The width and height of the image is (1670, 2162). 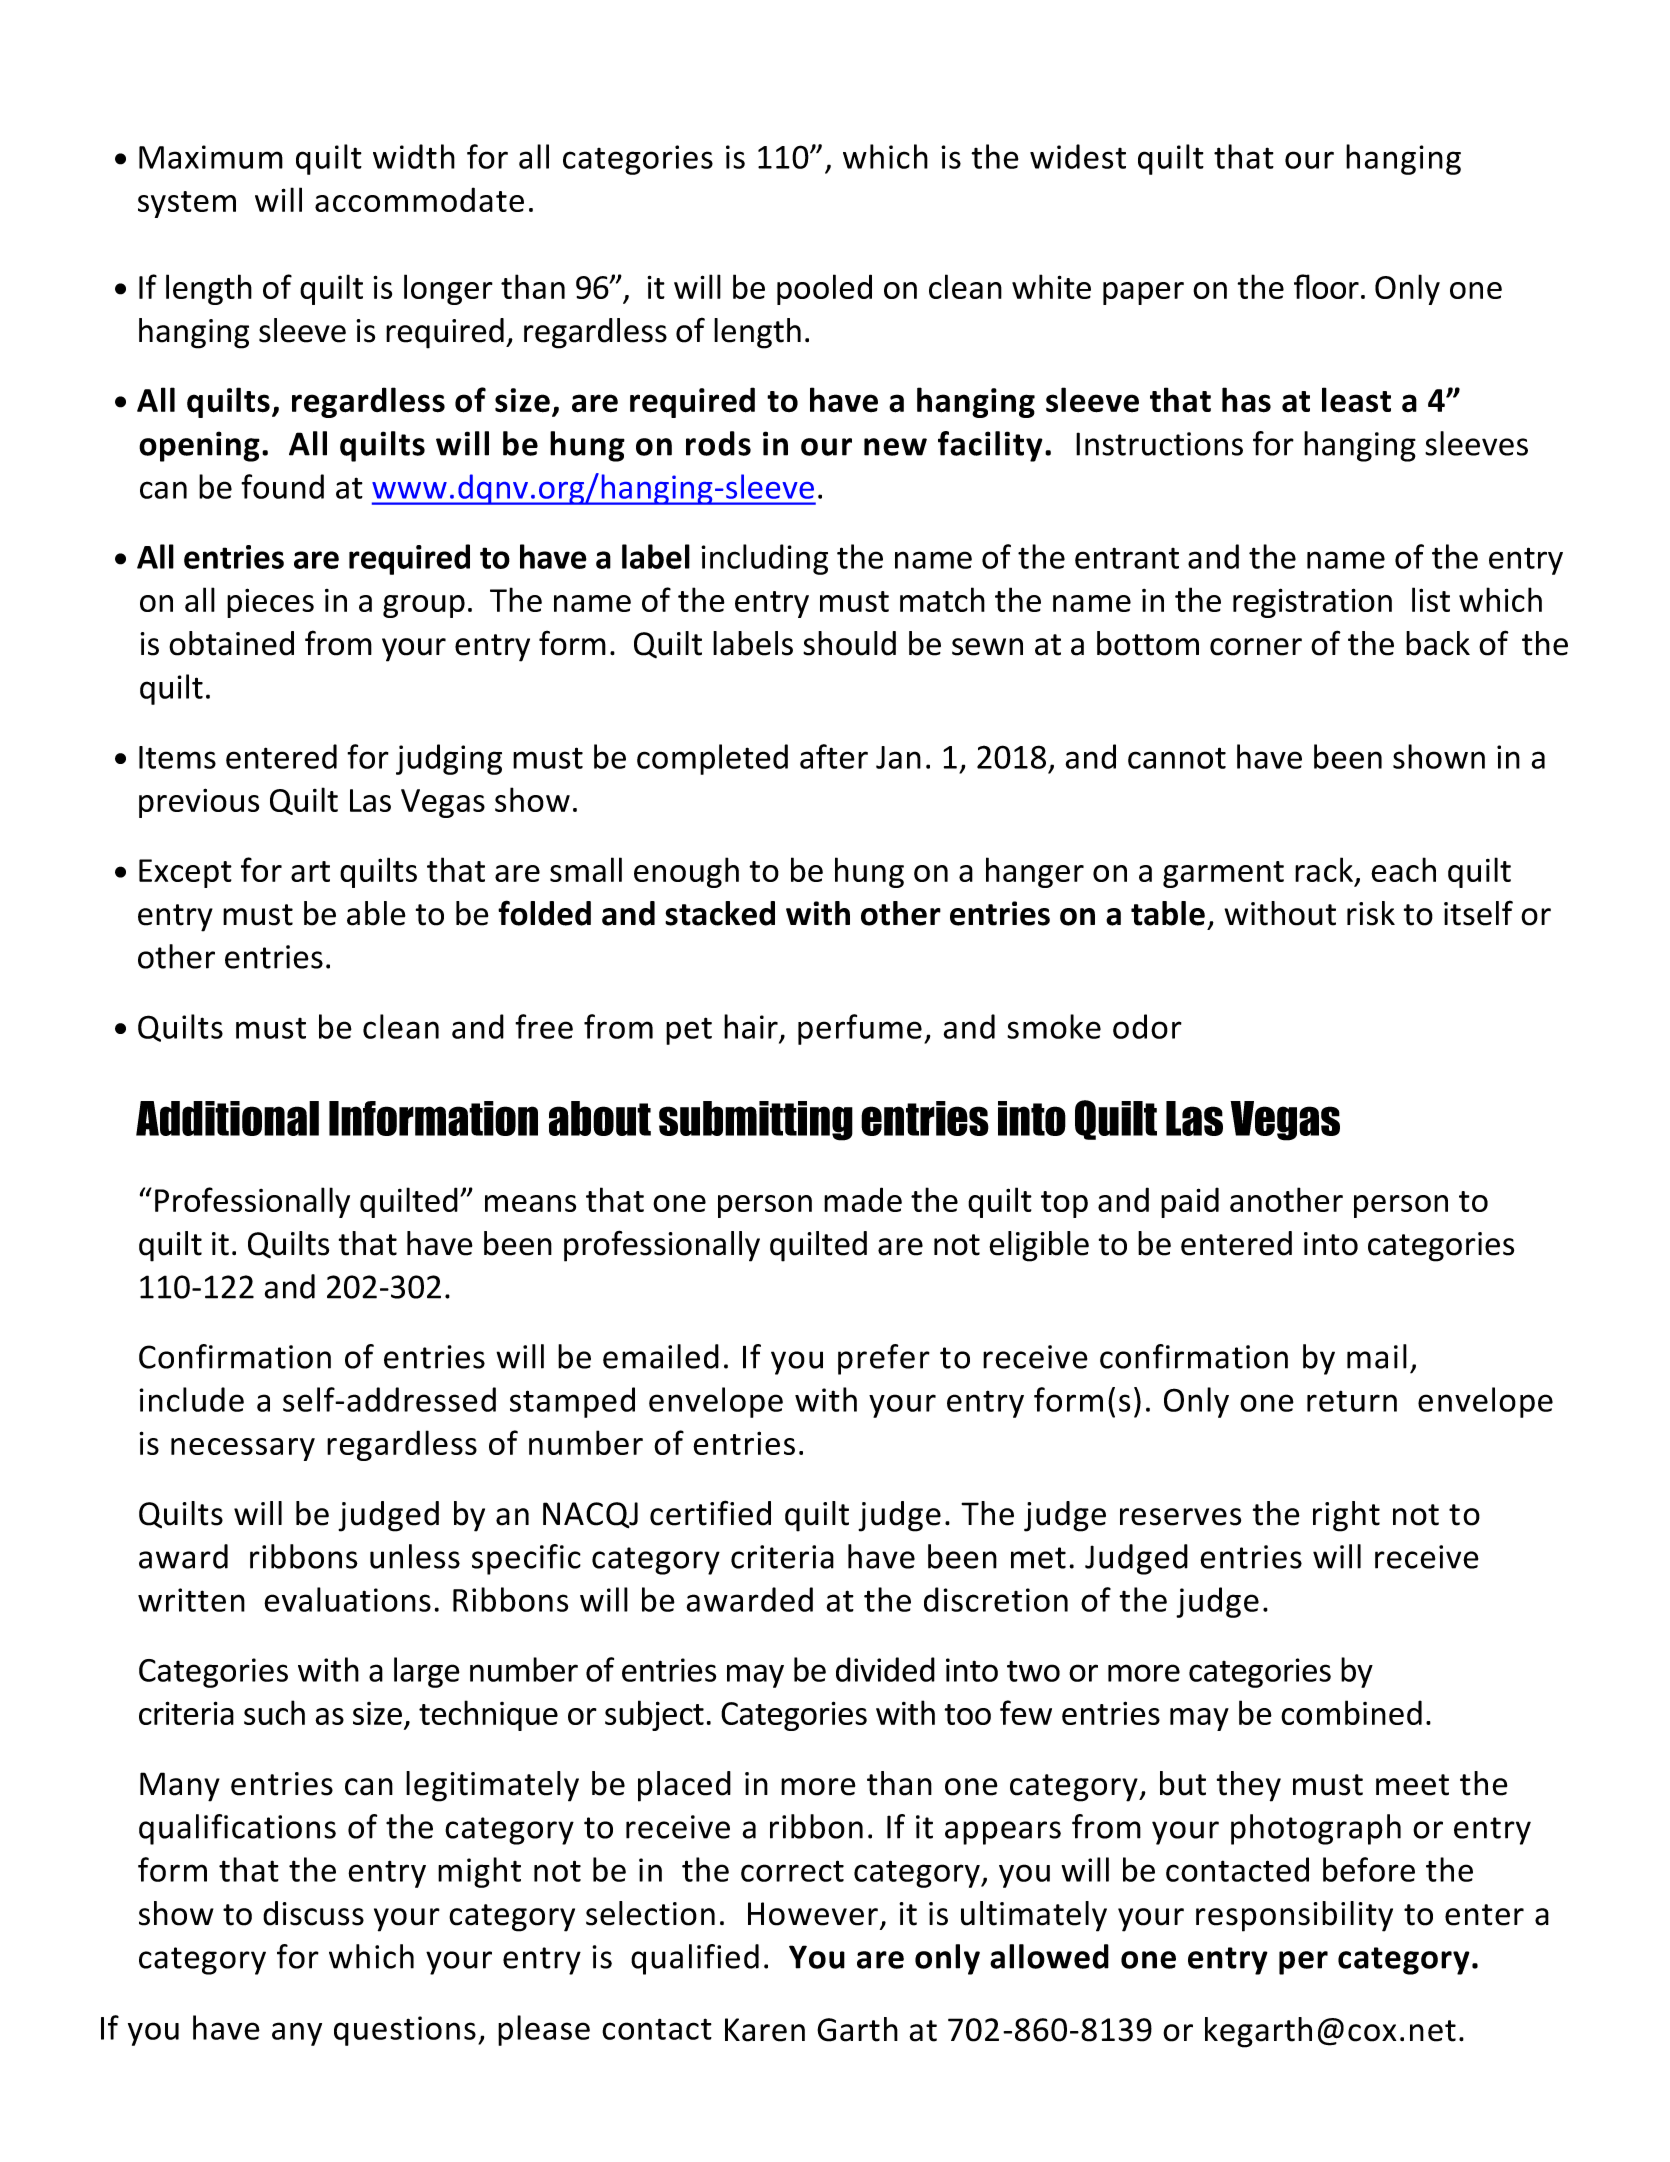 What do you see at coordinates (849, 643) in the image?
I see `should` at bounding box center [849, 643].
